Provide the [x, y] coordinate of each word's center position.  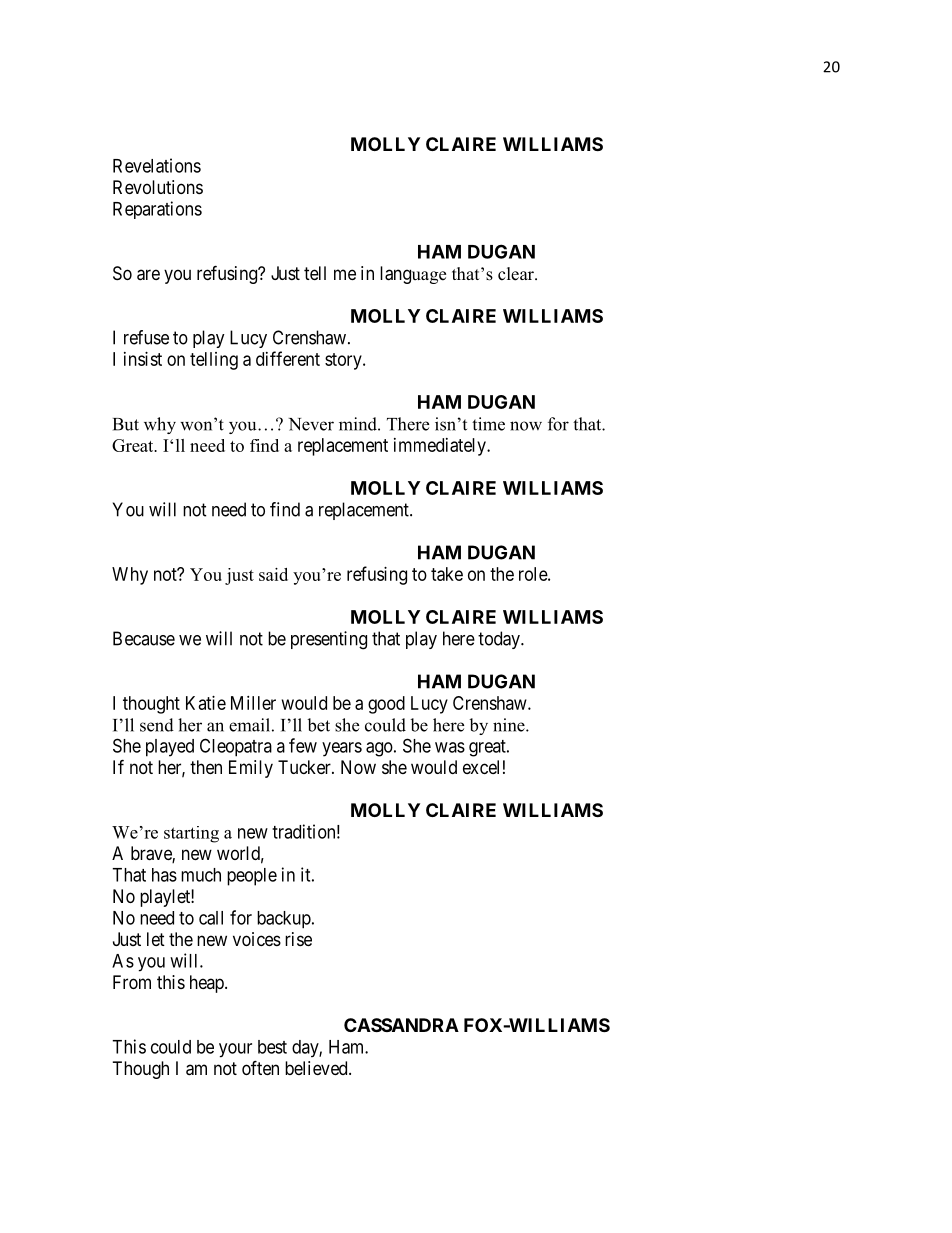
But [126, 424]
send [157, 725]
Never [311, 424]
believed [317, 1068]
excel [481, 767]
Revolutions [158, 187]
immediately [441, 447]
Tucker [305, 767]
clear [517, 274]
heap [208, 984]
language [413, 275]
